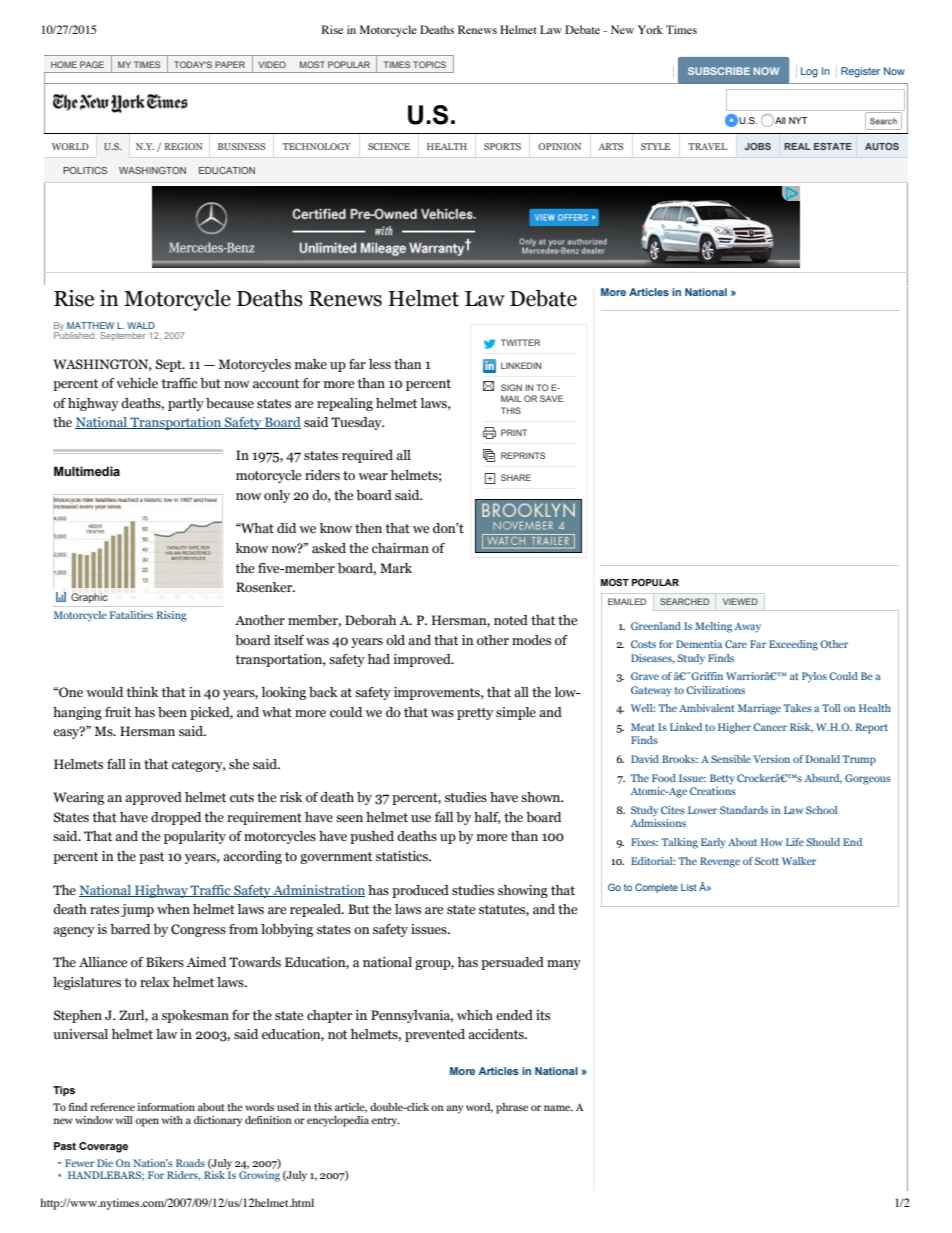 This page has width=952, height=1233. Describe the element at coordinates (719, 71) in the page. I see `SUBSCRIBE` at that location.
